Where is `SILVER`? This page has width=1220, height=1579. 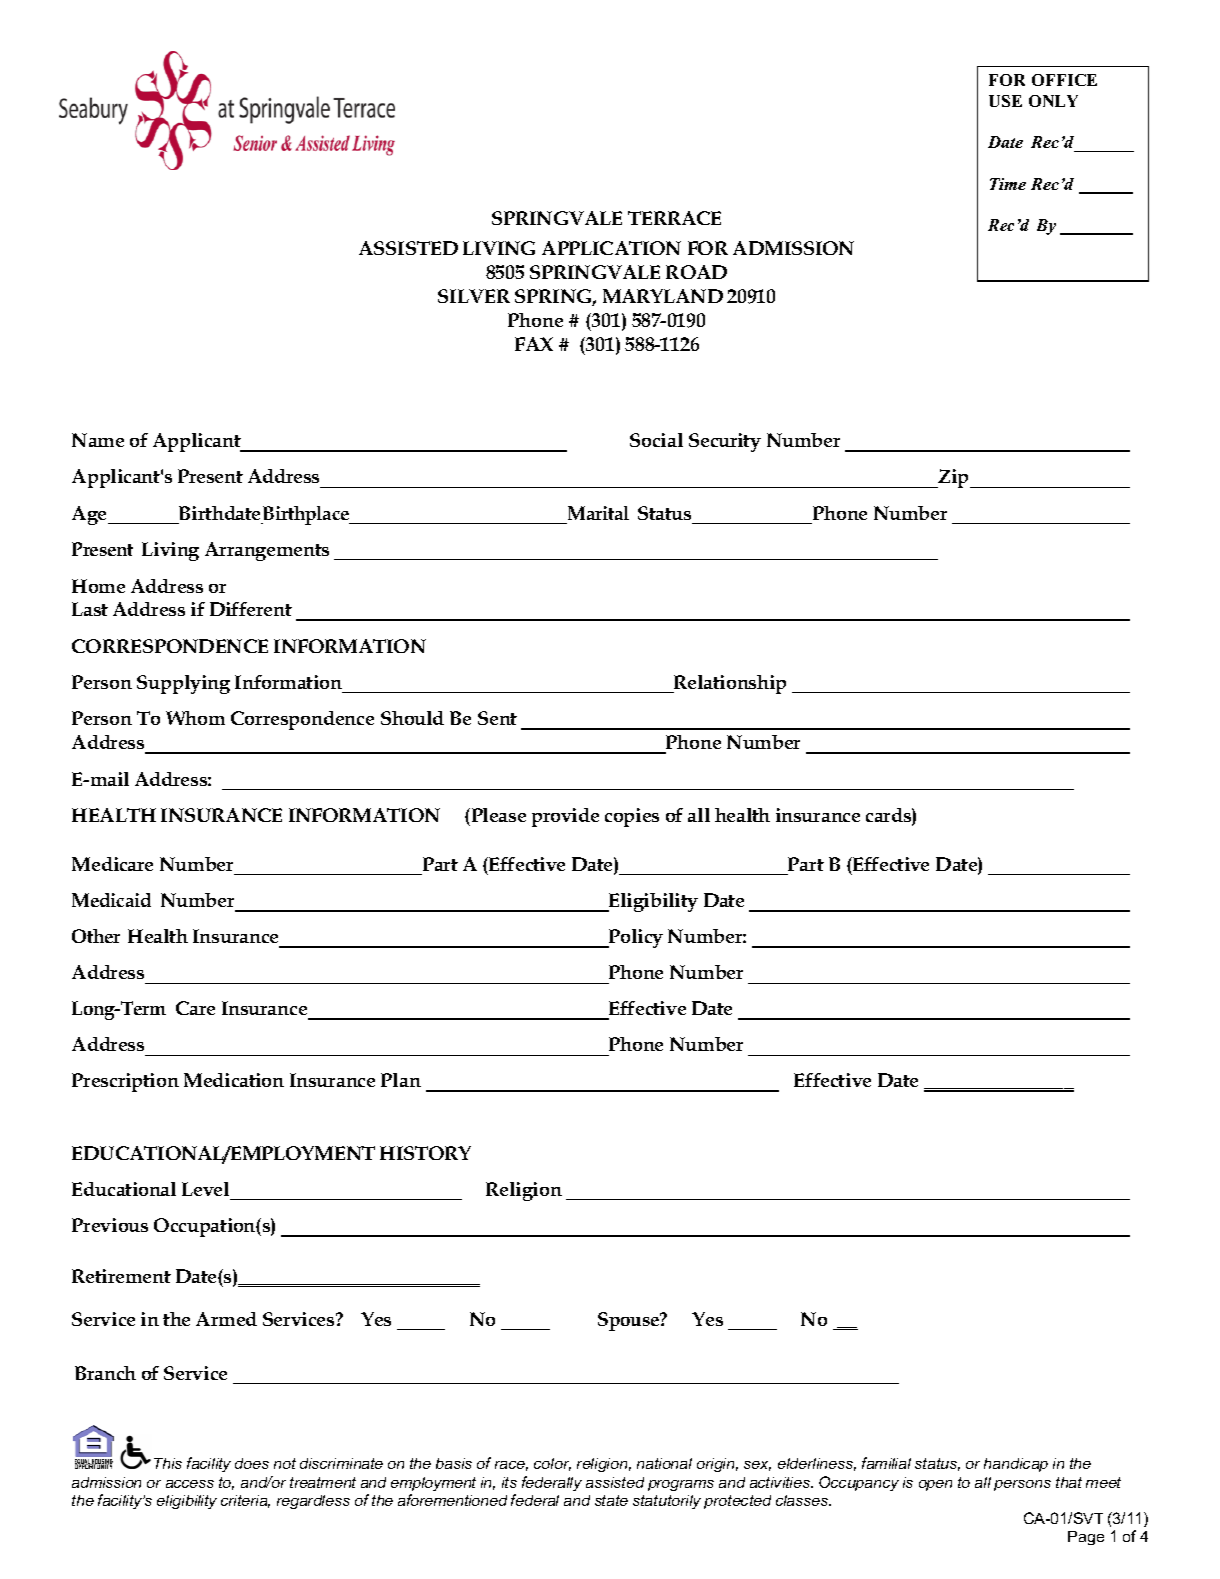 SILVER is located at coordinates (474, 296).
